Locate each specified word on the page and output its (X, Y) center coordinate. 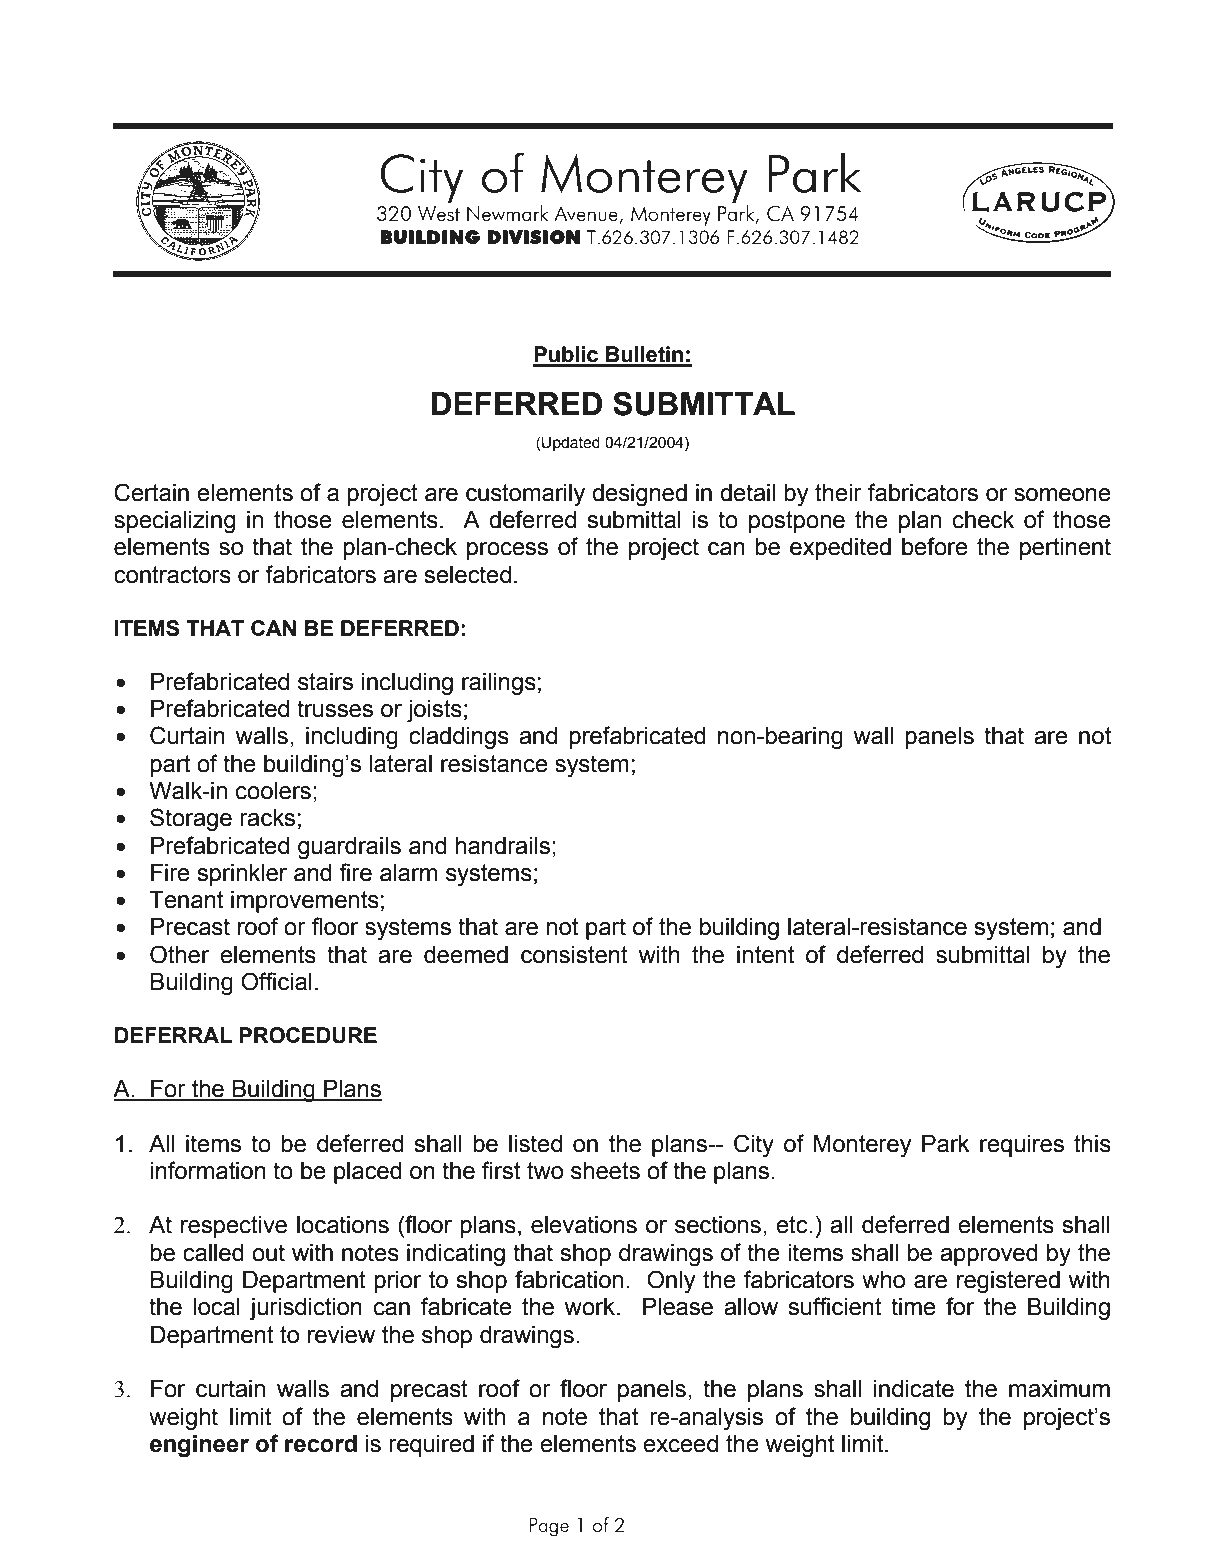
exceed (680, 1444)
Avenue (587, 215)
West (439, 213)
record (321, 1444)
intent (765, 955)
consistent (574, 955)
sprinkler (242, 875)
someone (1062, 495)
